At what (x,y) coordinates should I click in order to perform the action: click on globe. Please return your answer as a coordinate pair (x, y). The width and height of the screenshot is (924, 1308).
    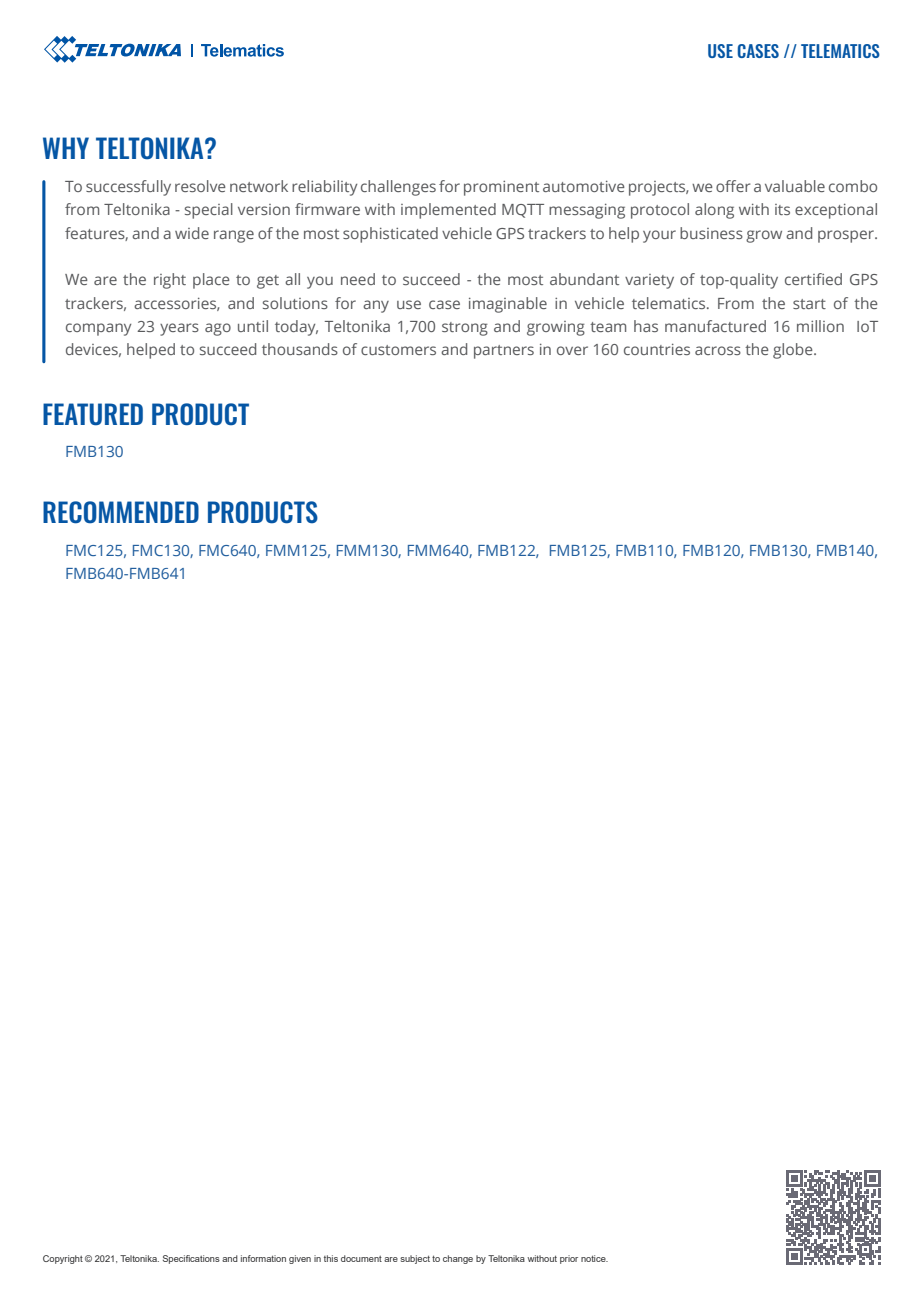
    Looking at the image, I should click on (794, 351).
